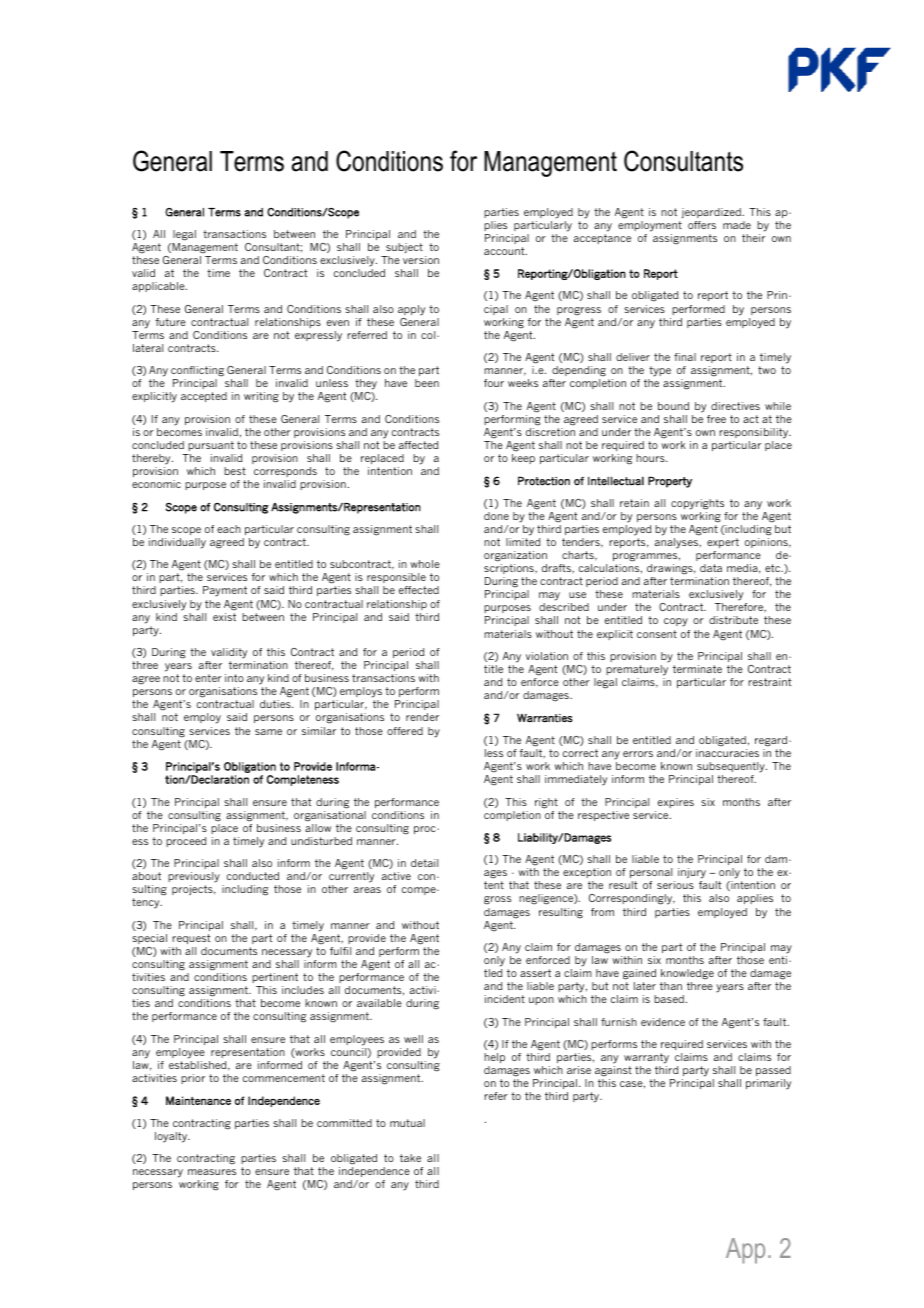 This screenshot has height=1308, width=924. Describe the element at coordinates (229, 529) in the screenshot. I see `each` at that location.
